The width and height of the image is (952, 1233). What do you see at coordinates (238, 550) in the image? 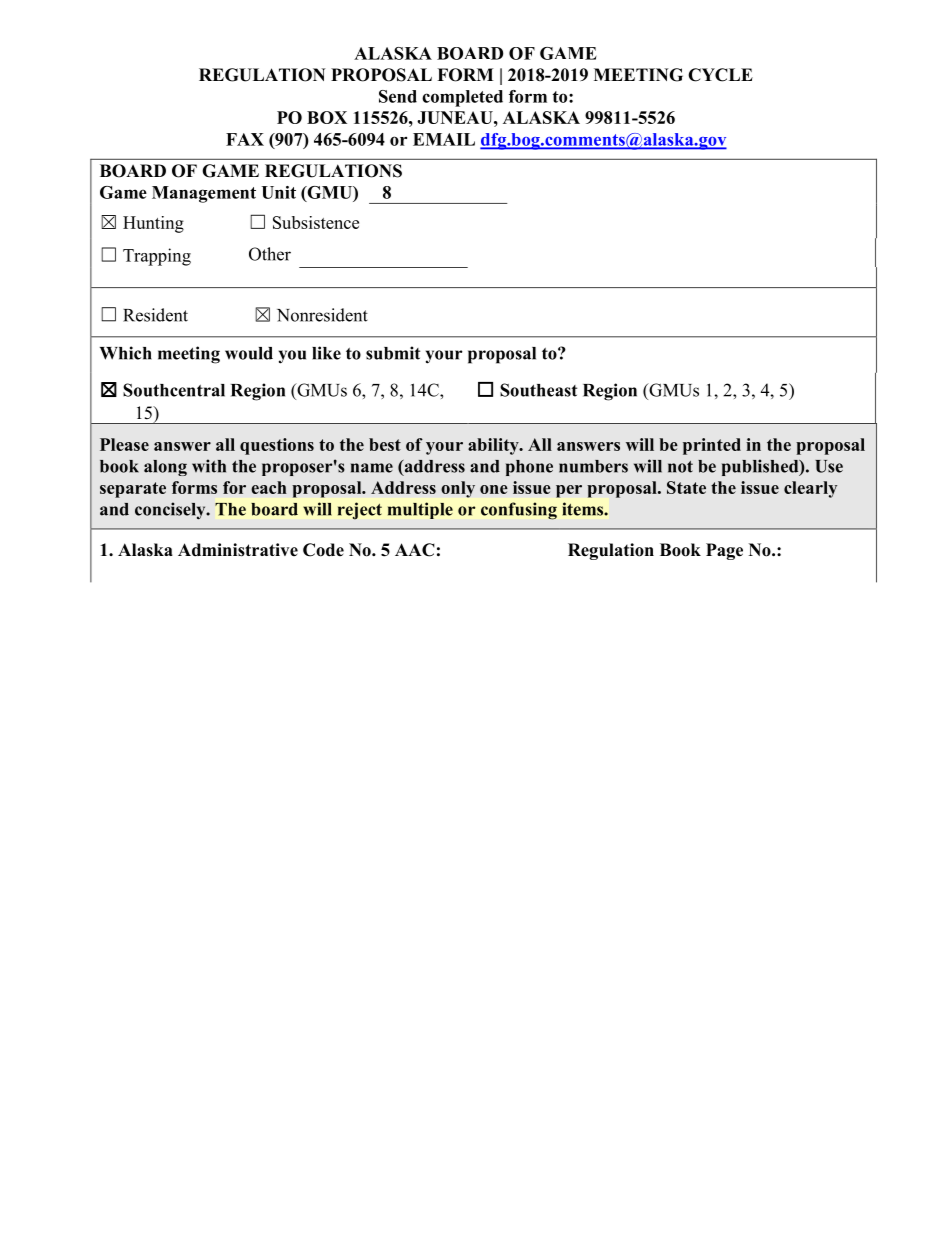
I see `Administrative` at bounding box center [238, 550].
